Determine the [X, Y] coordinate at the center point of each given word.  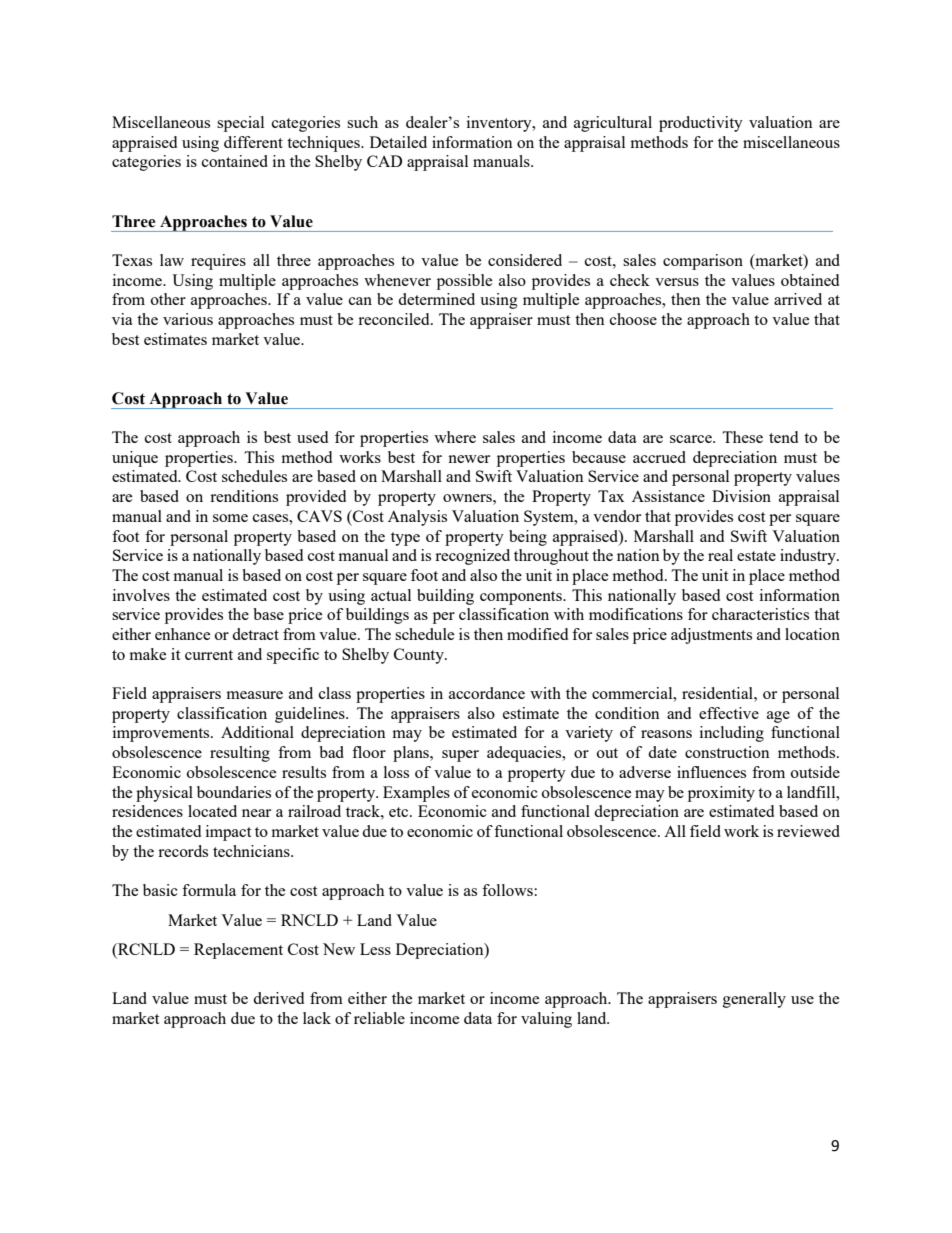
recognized [472, 557]
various [188, 319]
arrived [798, 299]
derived [278, 998]
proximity [721, 794]
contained [235, 161]
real [720, 555]
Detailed [398, 142]
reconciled [395, 319]
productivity [701, 124]
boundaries [234, 792]
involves [141, 595]
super [460, 756]
